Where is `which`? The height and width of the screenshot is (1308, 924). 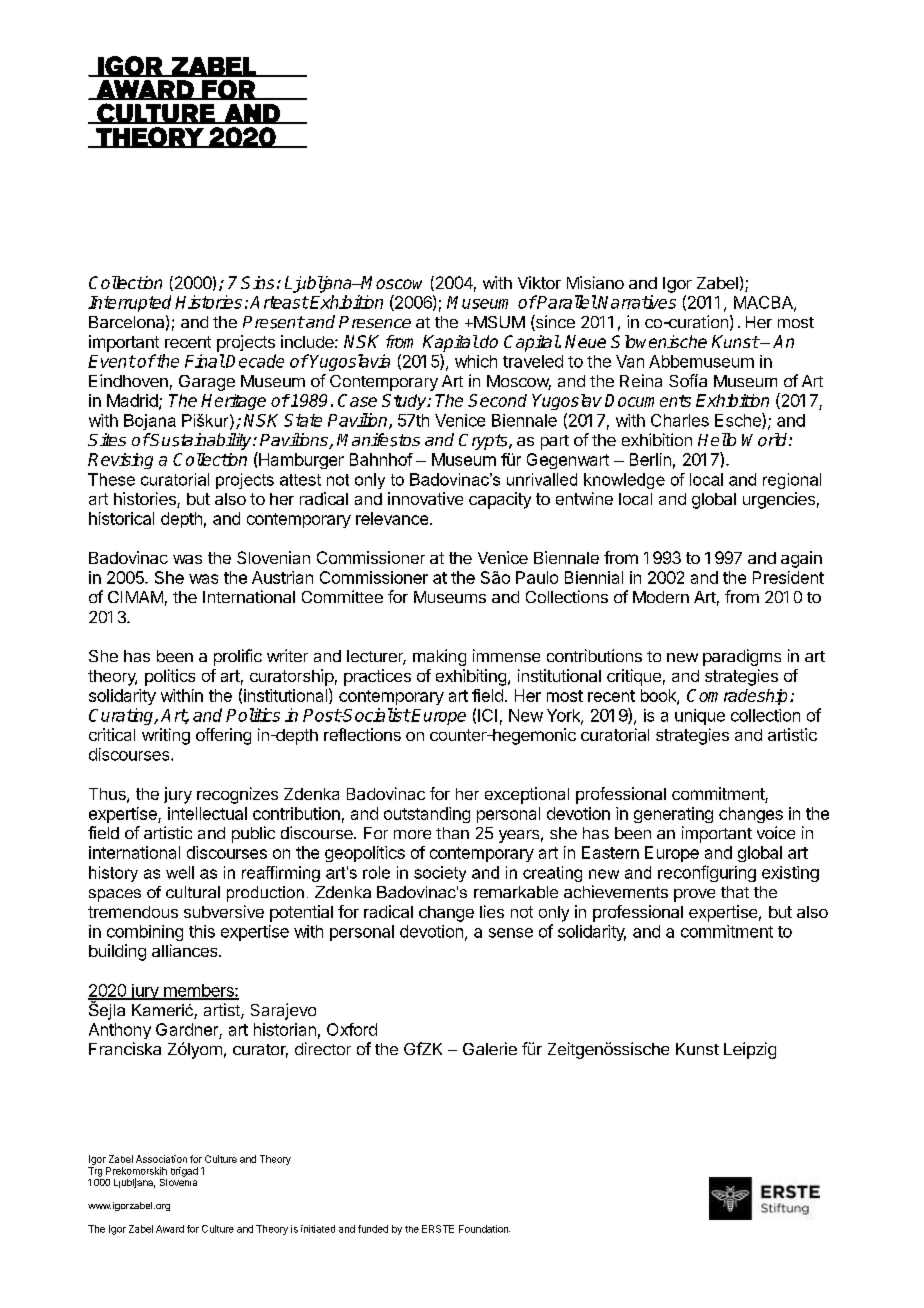 which is located at coordinates (476, 361).
